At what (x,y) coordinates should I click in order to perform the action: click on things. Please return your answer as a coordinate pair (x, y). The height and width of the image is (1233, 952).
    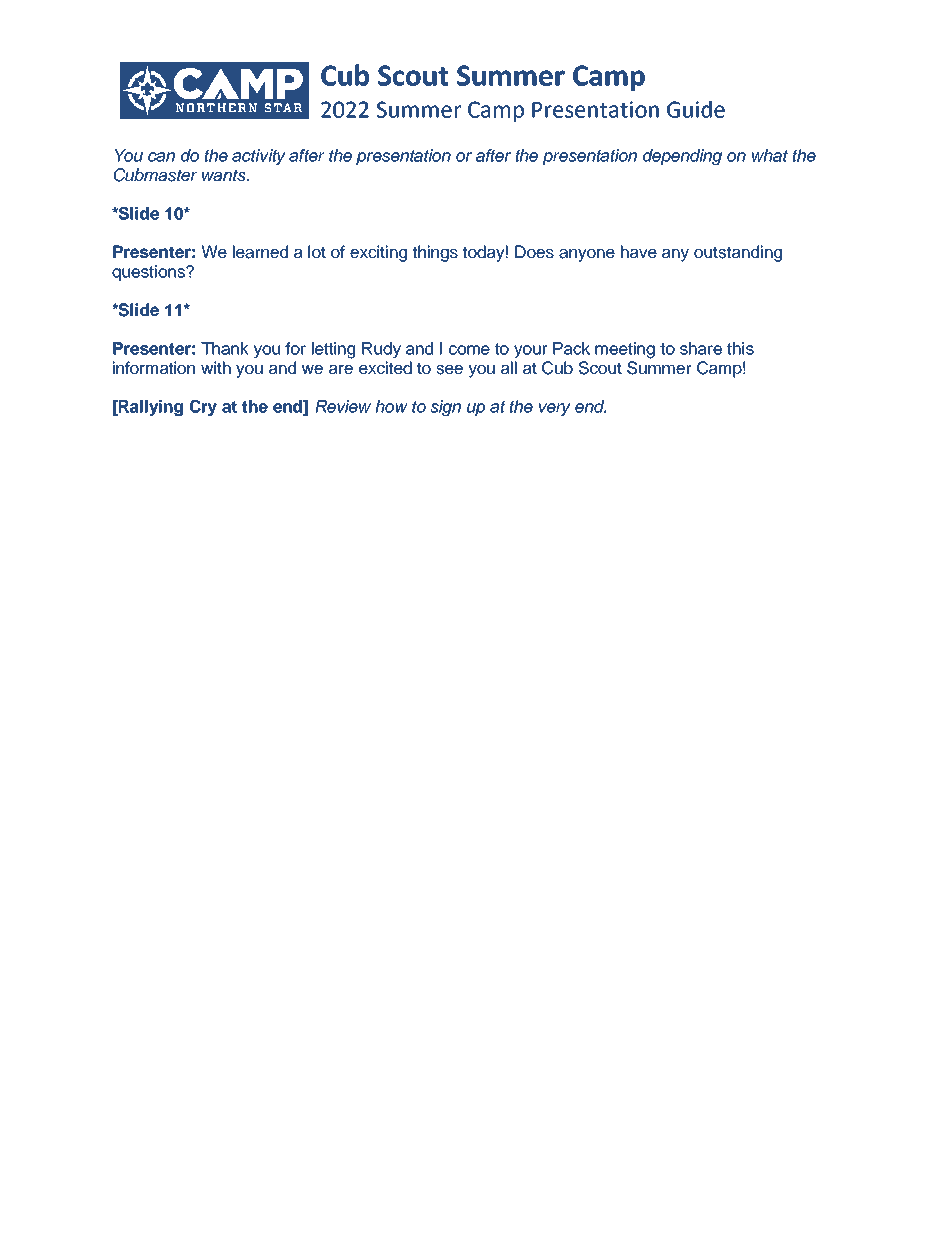
    Looking at the image, I should click on (435, 253).
